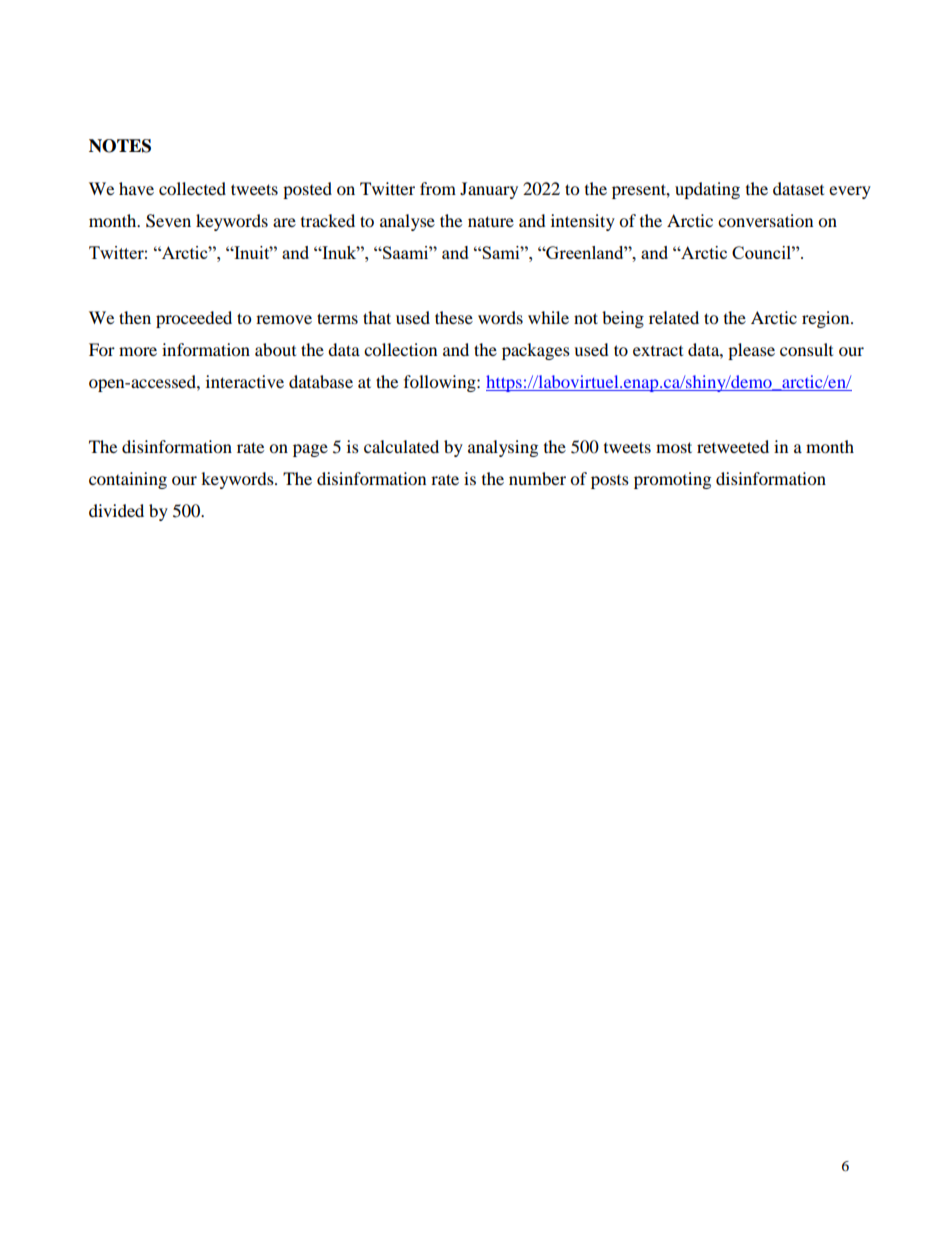 The image size is (952, 1233). Describe the element at coordinates (194, 319) in the screenshot. I see `proceeded` at that location.
